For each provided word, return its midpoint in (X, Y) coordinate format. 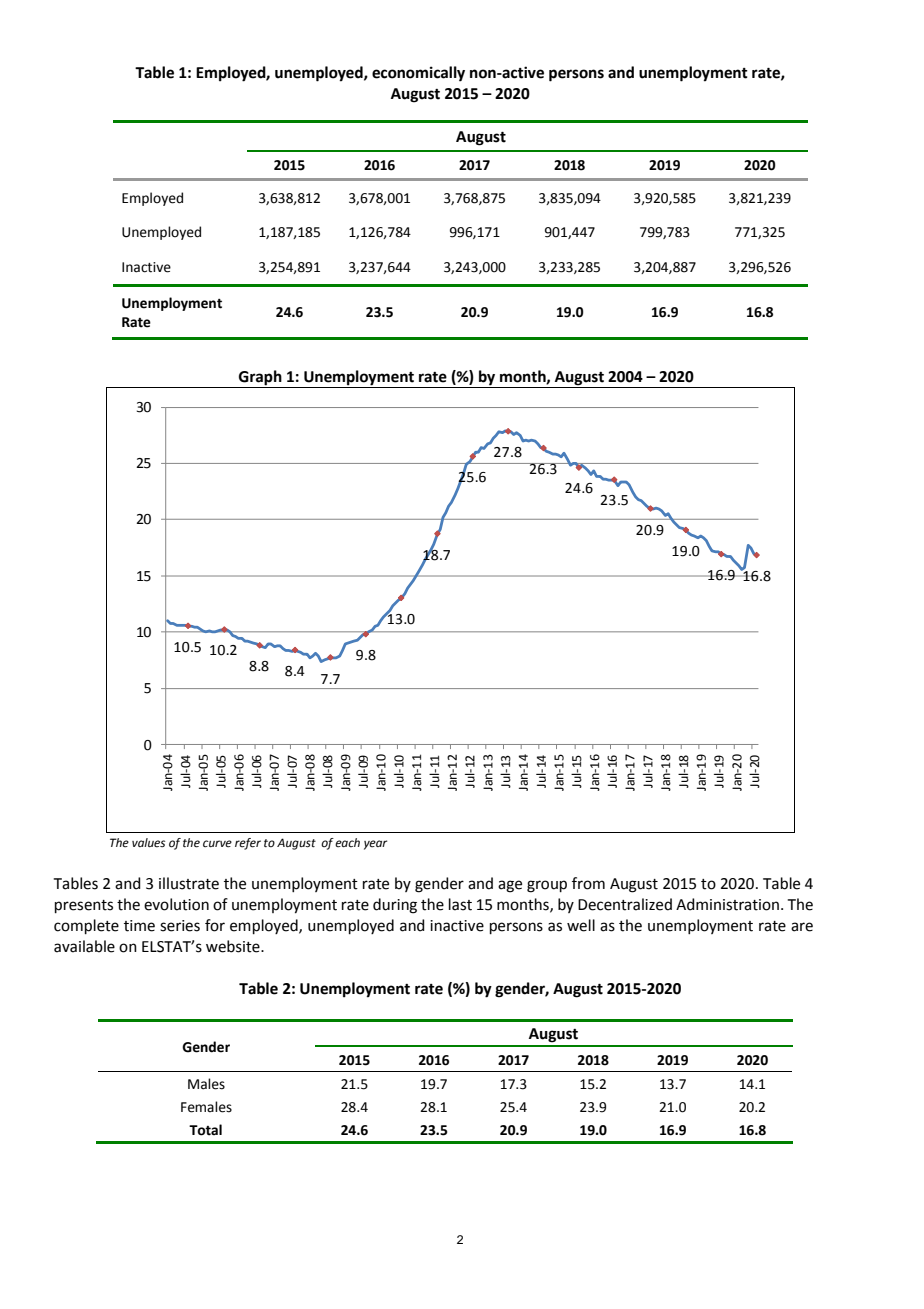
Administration (727, 904)
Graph (260, 379)
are (802, 927)
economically (418, 74)
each (347, 843)
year (375, 845)
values (148, 843)
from (588, 883)
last (460, 904)
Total (205, 1130)
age (510, 886)
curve (217, 844)
